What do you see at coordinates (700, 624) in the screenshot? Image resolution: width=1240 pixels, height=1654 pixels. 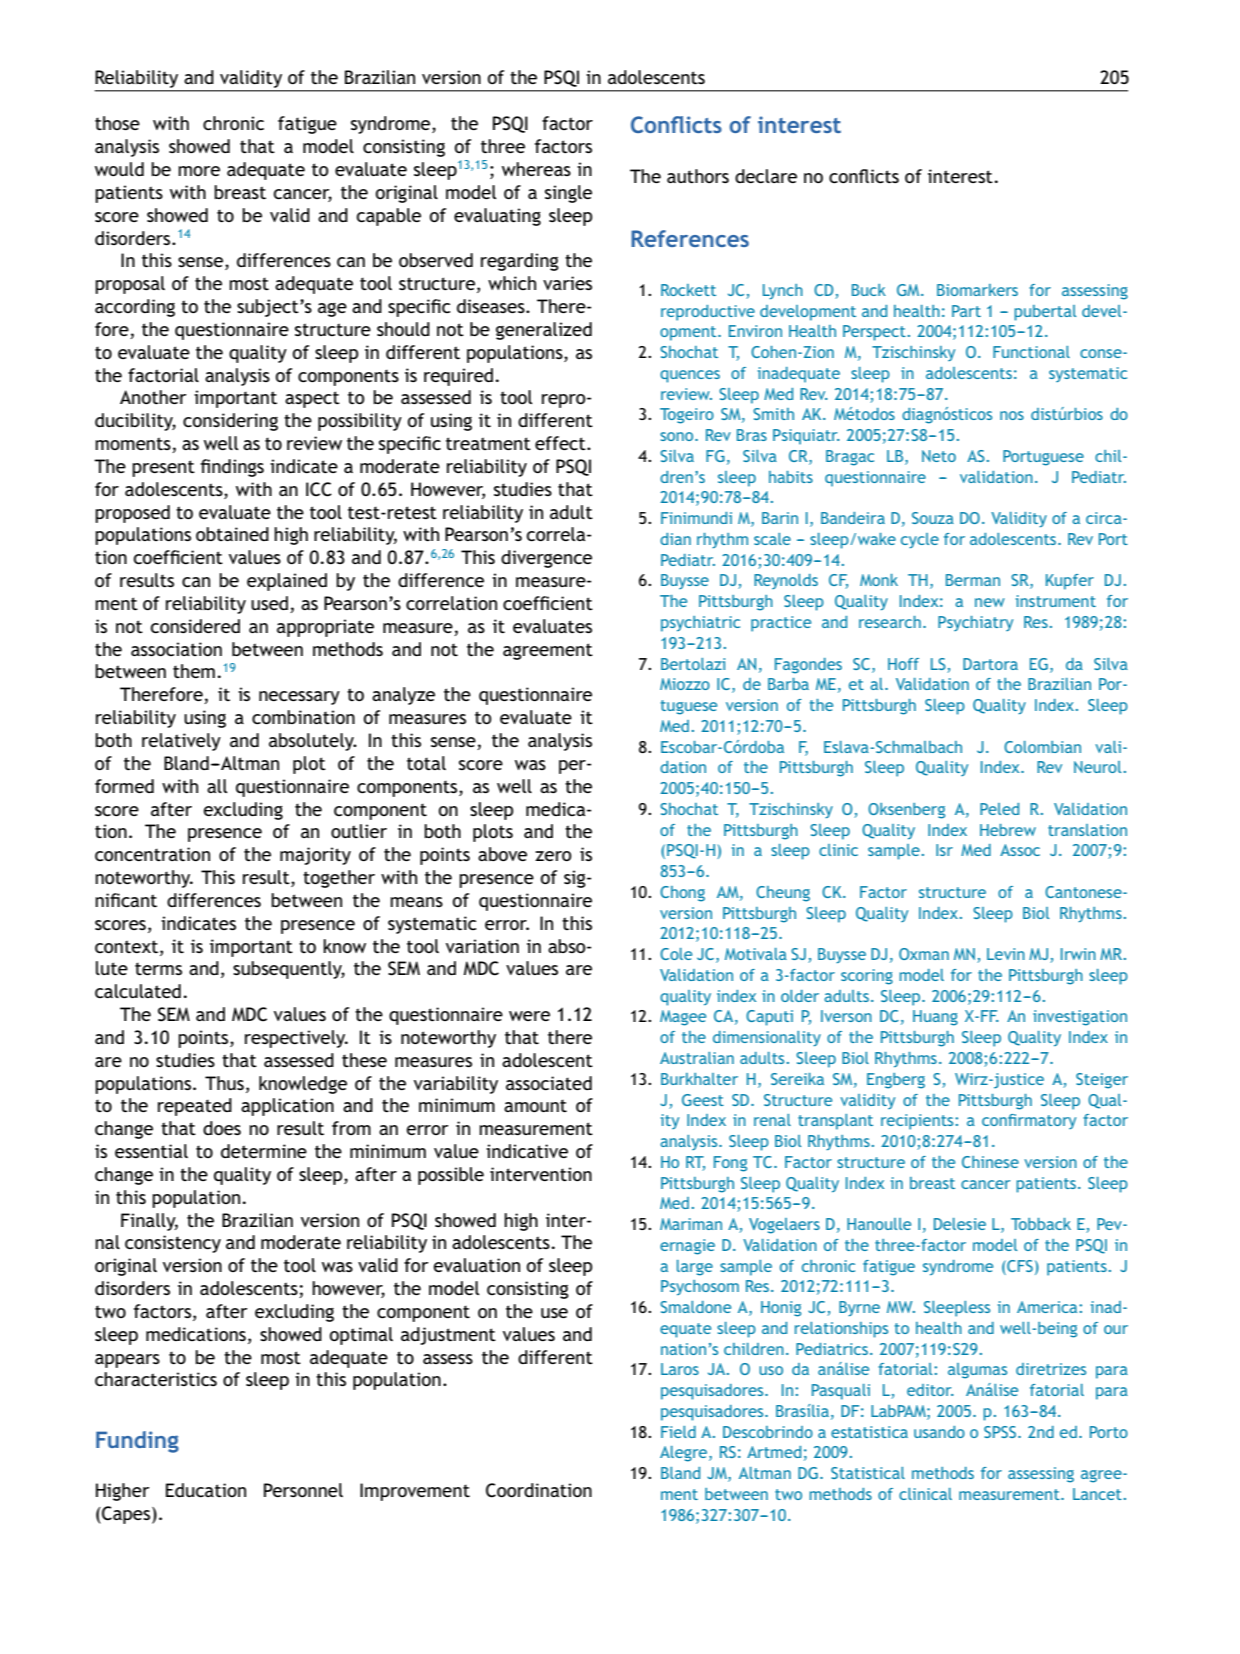 I see `psychiatric` at bounding box center [700, 624].
